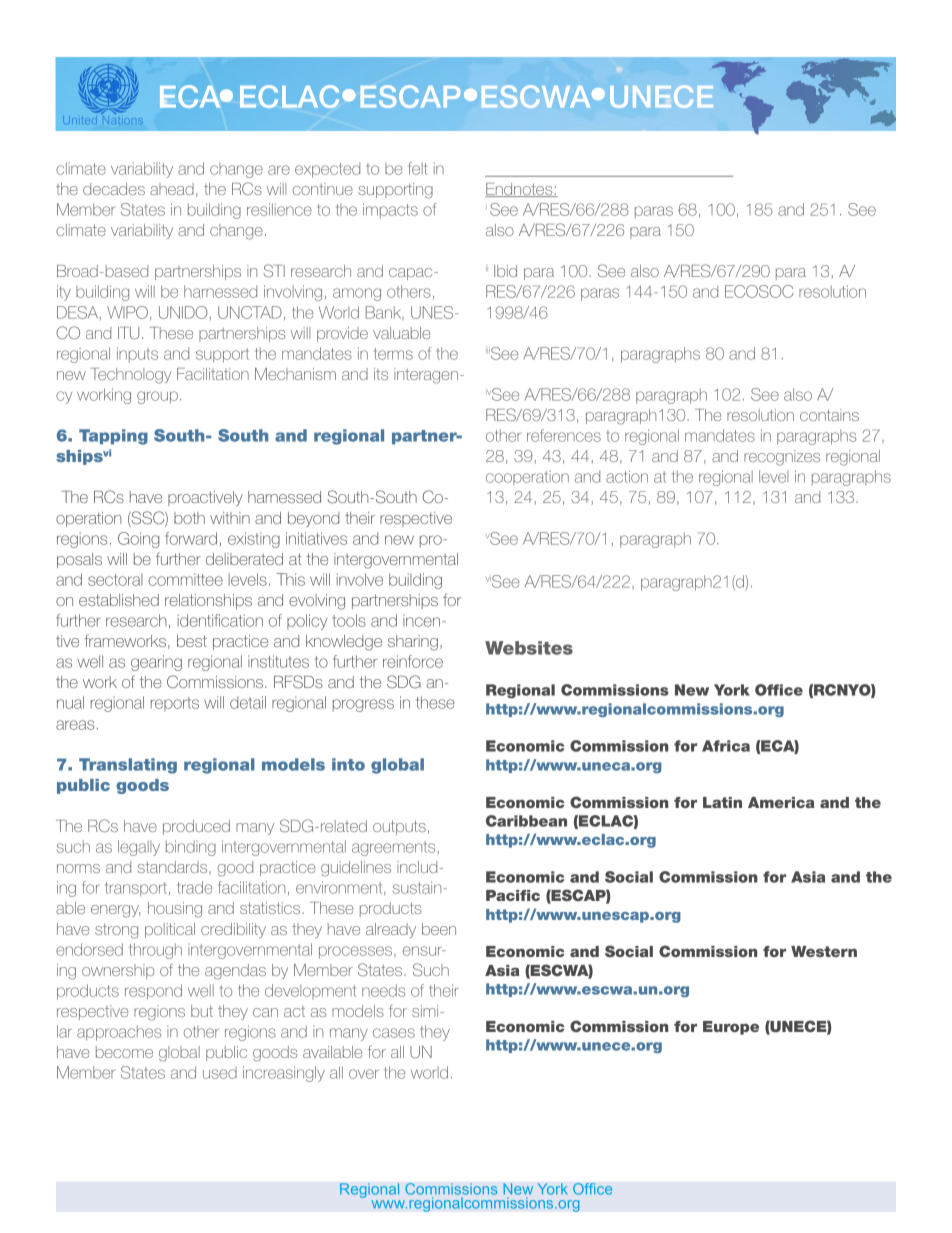 This screenshot has height=1233, width=952. Describe the element at coordinates (418, 168) in the screenshot. I see `felt` at that location.
